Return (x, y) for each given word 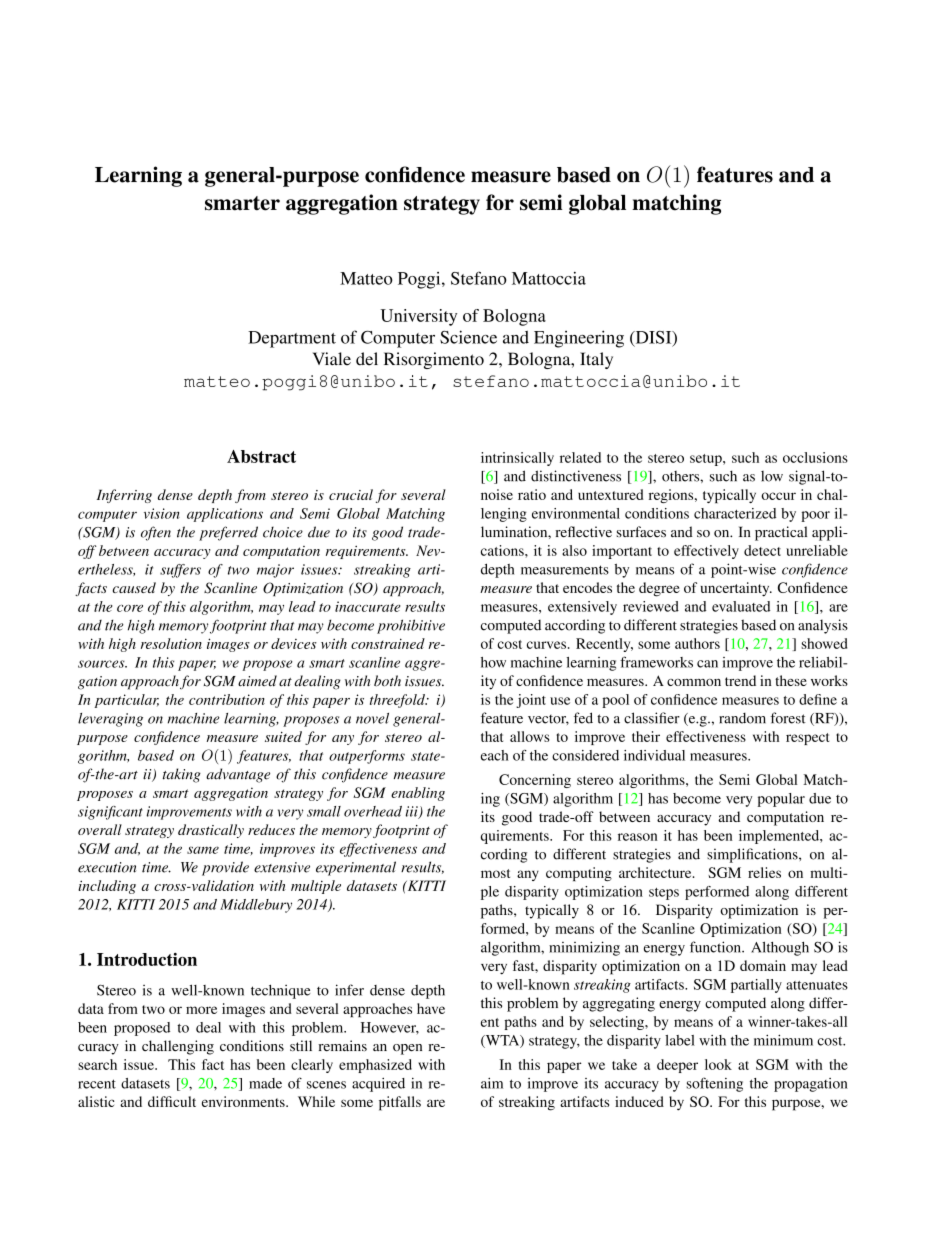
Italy (596, 360)
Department (292, 339)
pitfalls (400, 1103)
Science (468, 337)
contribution (227, 699)
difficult (172, 1101)
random (742, 718)
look (718, 1064)
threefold (398, 701)
